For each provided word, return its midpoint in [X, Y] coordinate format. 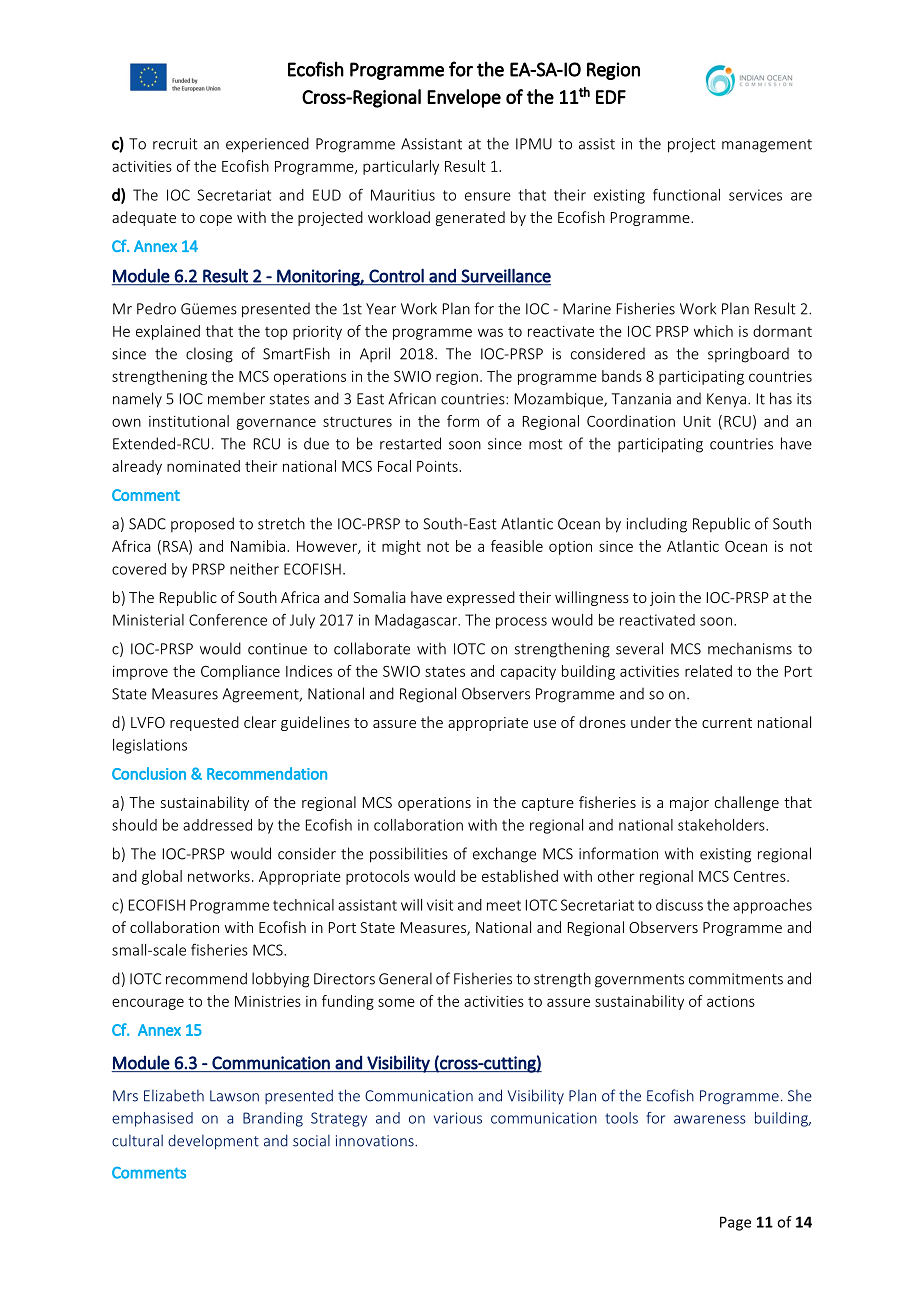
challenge [747, 803]
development [213, 1142]
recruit [175, 144]
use [545, 724]
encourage [148, 1004]
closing [209, 355]
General [405, 978]
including [657, 525]
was [490, 332]
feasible [517, 546]
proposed [202, 525]
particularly [401, 167]
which [713, 331]
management [767, 146]
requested [204, 723]
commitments [736, 979]
